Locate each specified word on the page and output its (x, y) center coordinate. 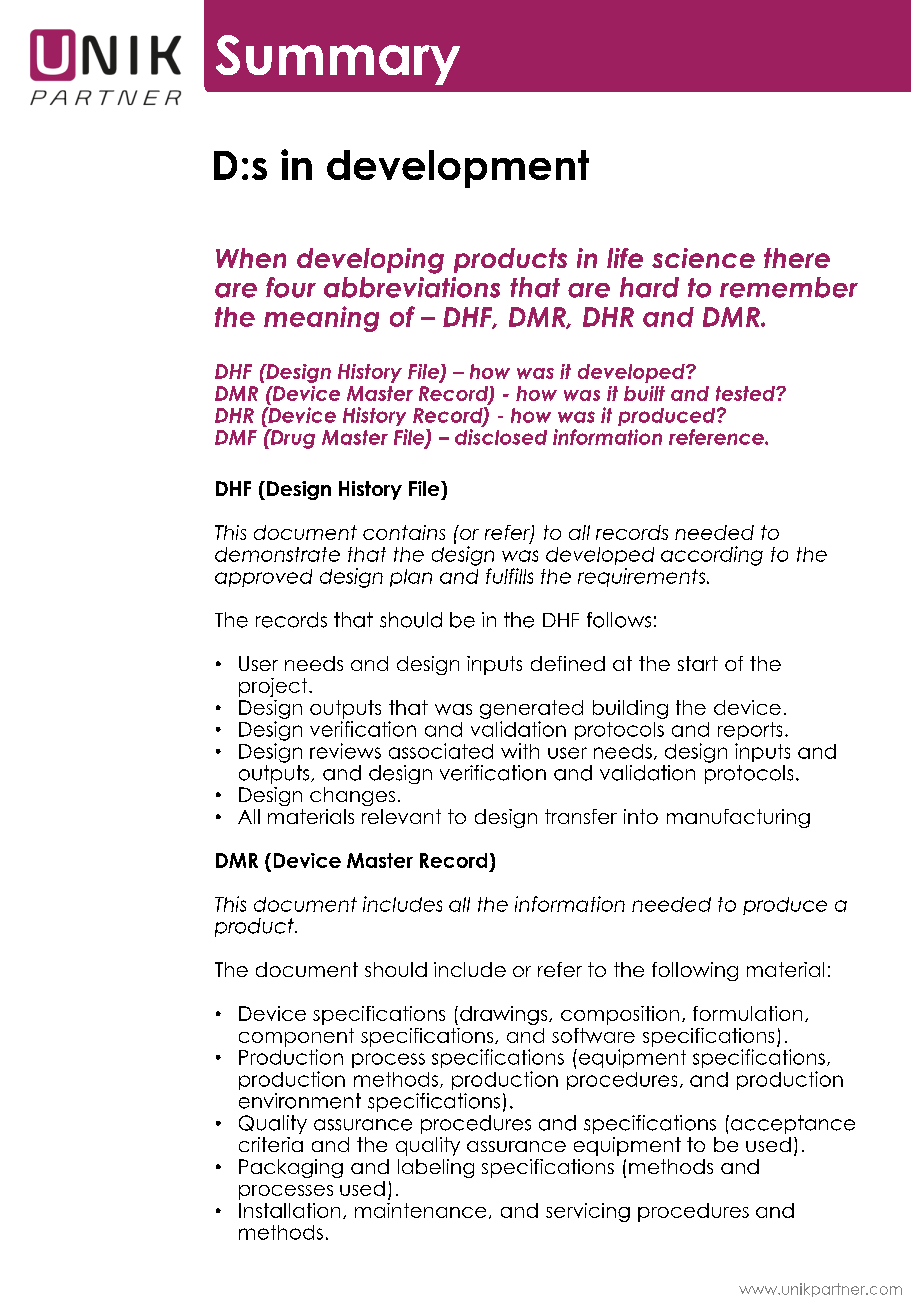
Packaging (291, 1168)
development (458, 169)
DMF (236, 437)
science (703, 258)
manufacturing (738, 818)
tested (747, 393)
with (520, 751)
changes (352, 796)
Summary (338, 60)
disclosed (501, 437)
